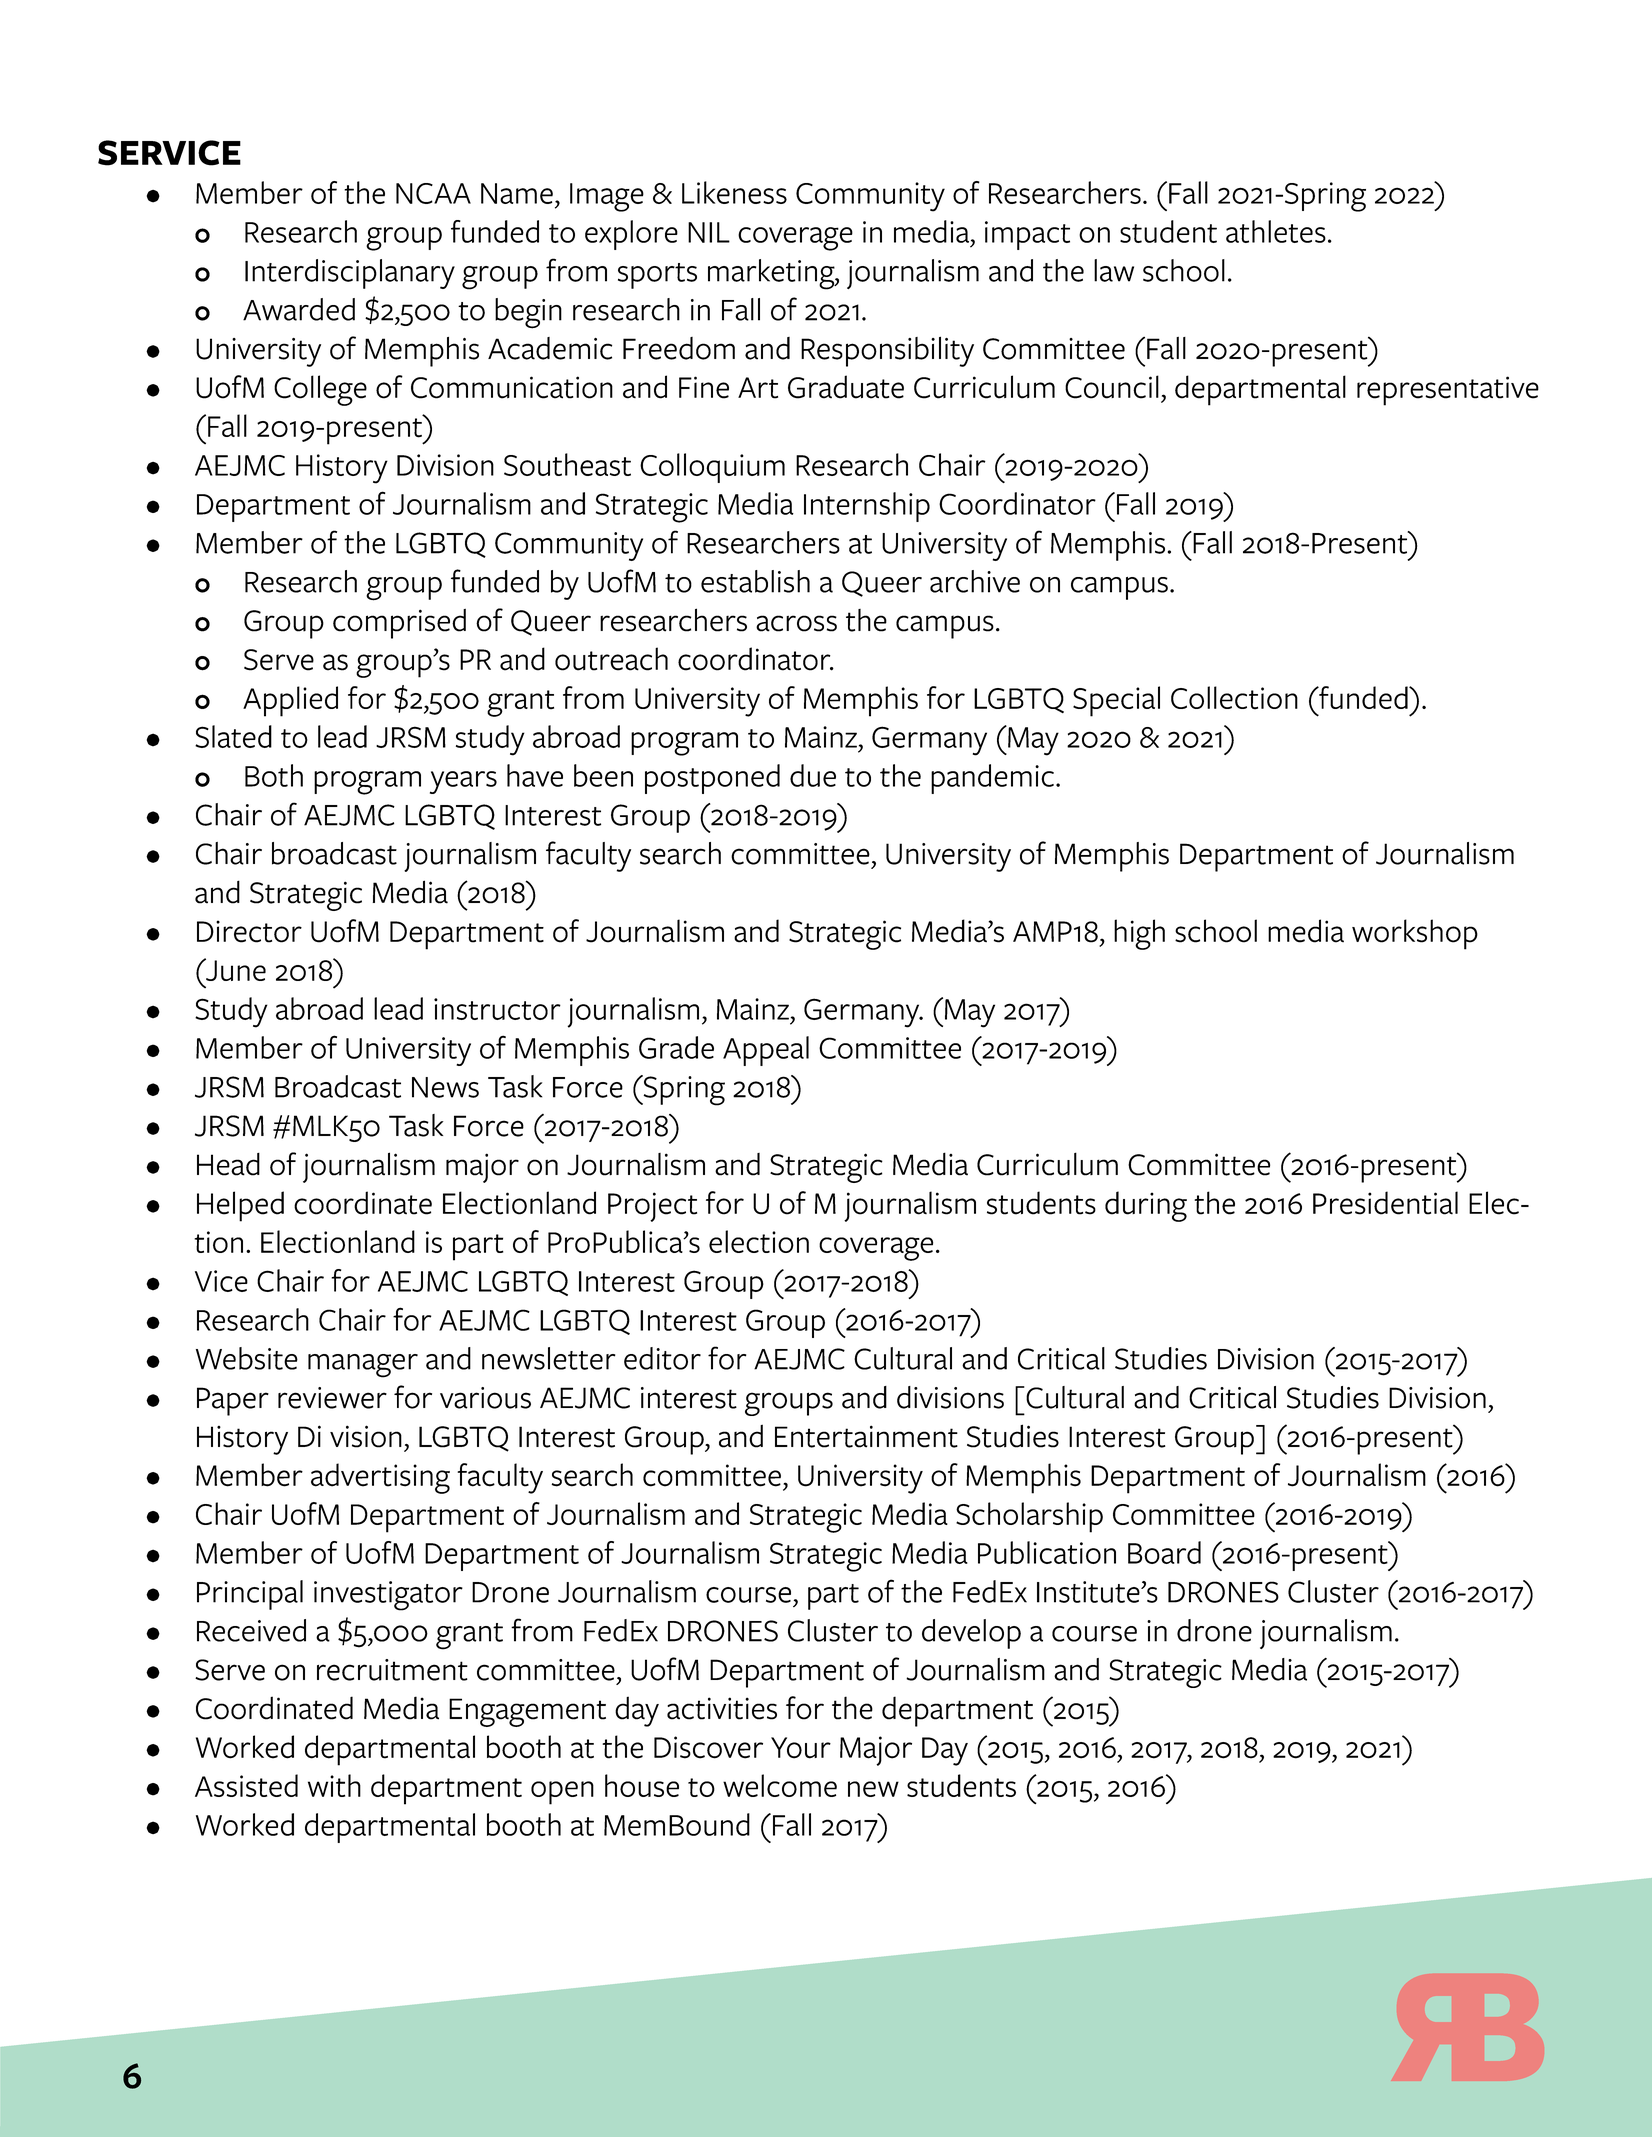  I want to click on Entertainment, so click(866, 1436).
